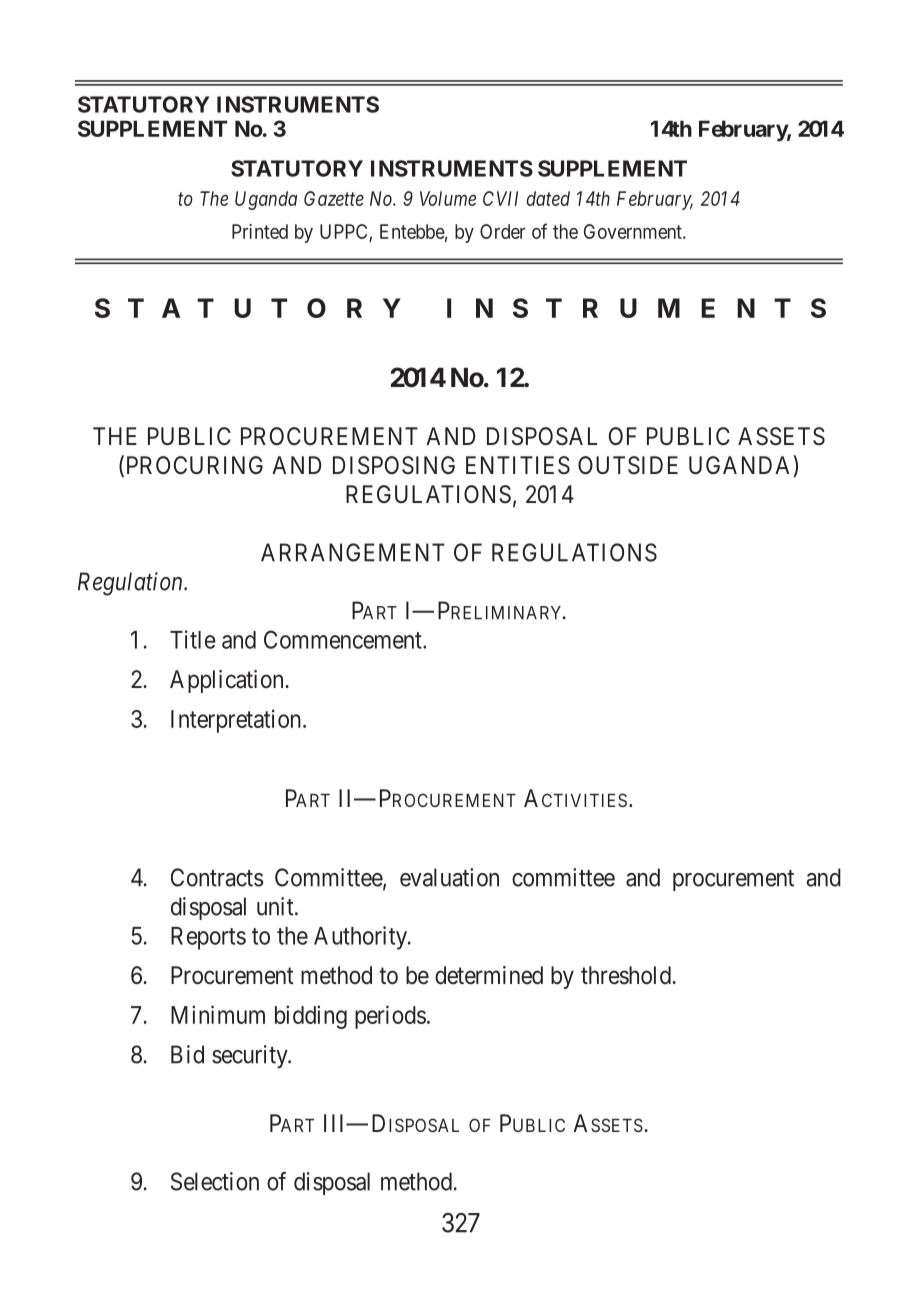  I want to click on unit, so click(276, 906).
